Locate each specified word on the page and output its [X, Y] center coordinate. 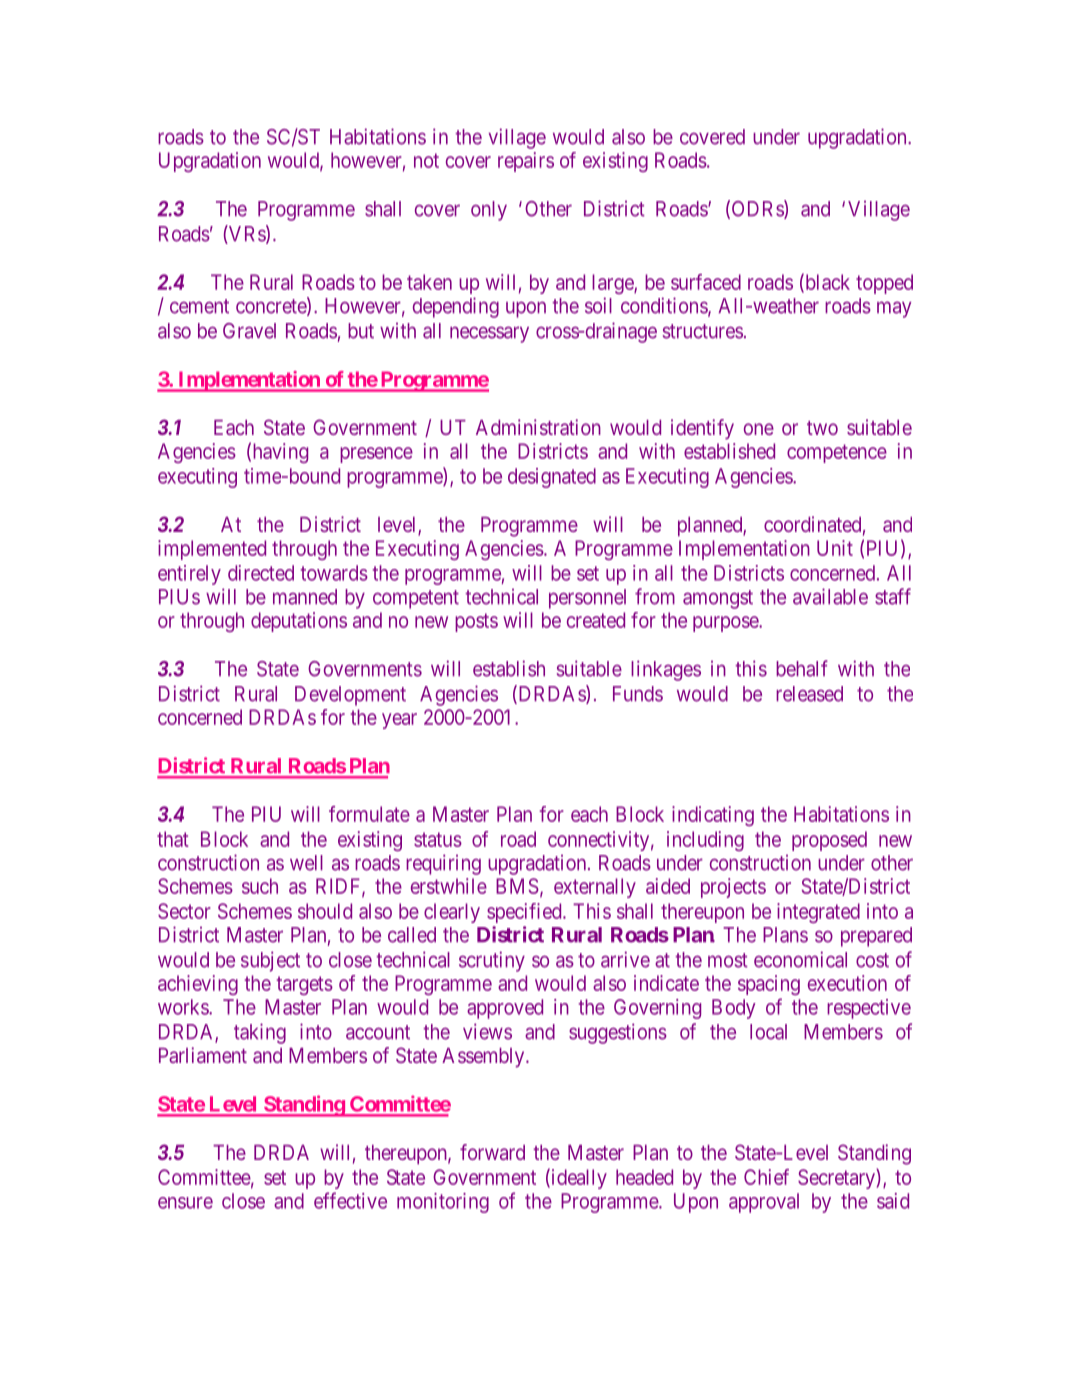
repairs [526, 162]
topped [884, 284]
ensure [185, 1203]
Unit [835, 548]
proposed [829, 841]
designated [552, 478]
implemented [212, 550]
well [306, 863]
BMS [517, 886]
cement [199, 306]
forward [492, 1152]
